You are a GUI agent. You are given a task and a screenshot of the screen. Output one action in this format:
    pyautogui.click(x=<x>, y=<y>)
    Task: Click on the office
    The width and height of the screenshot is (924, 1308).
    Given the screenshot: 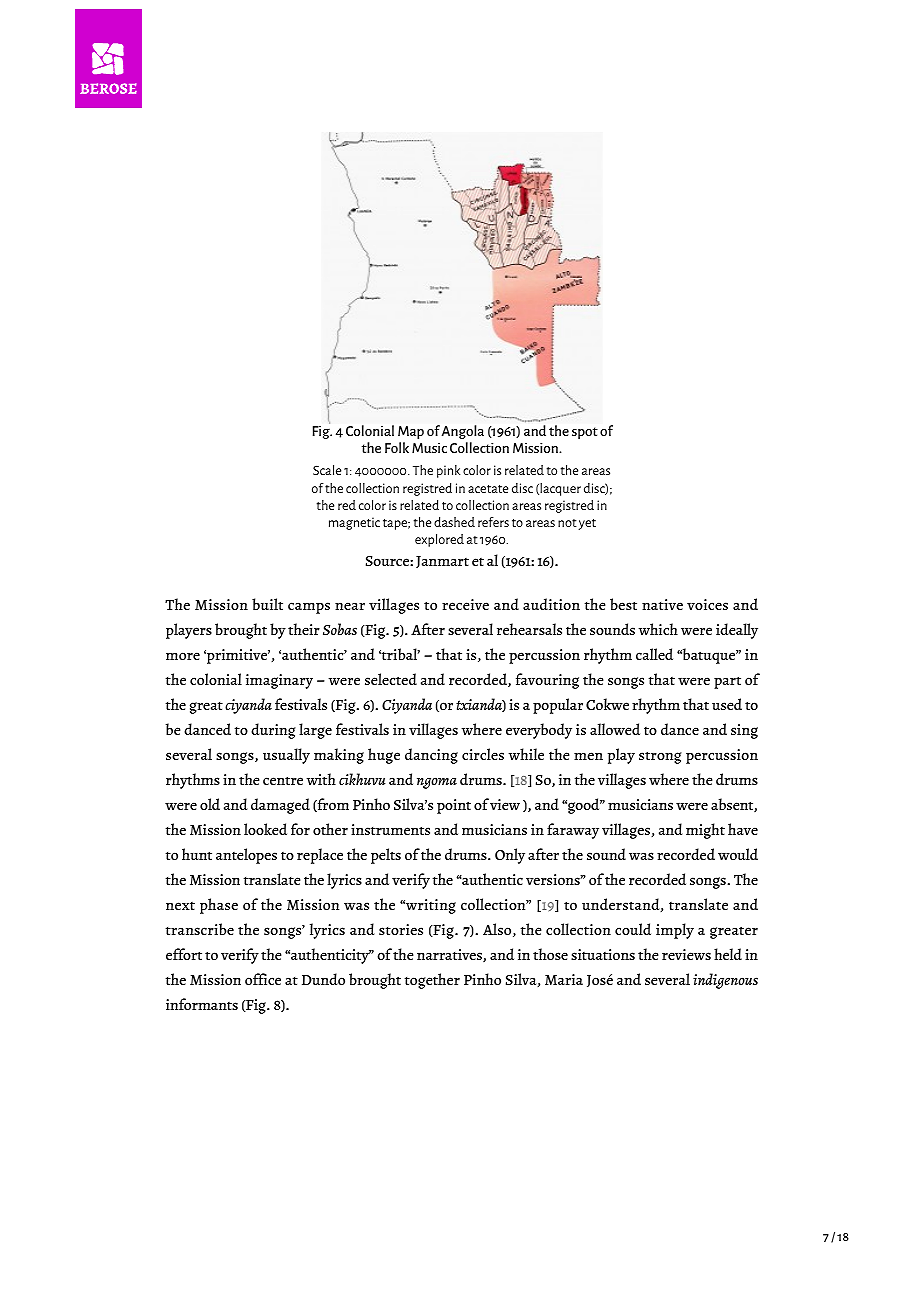 What is the action you would take?
    pyautogui.click(x=263, y=979)
